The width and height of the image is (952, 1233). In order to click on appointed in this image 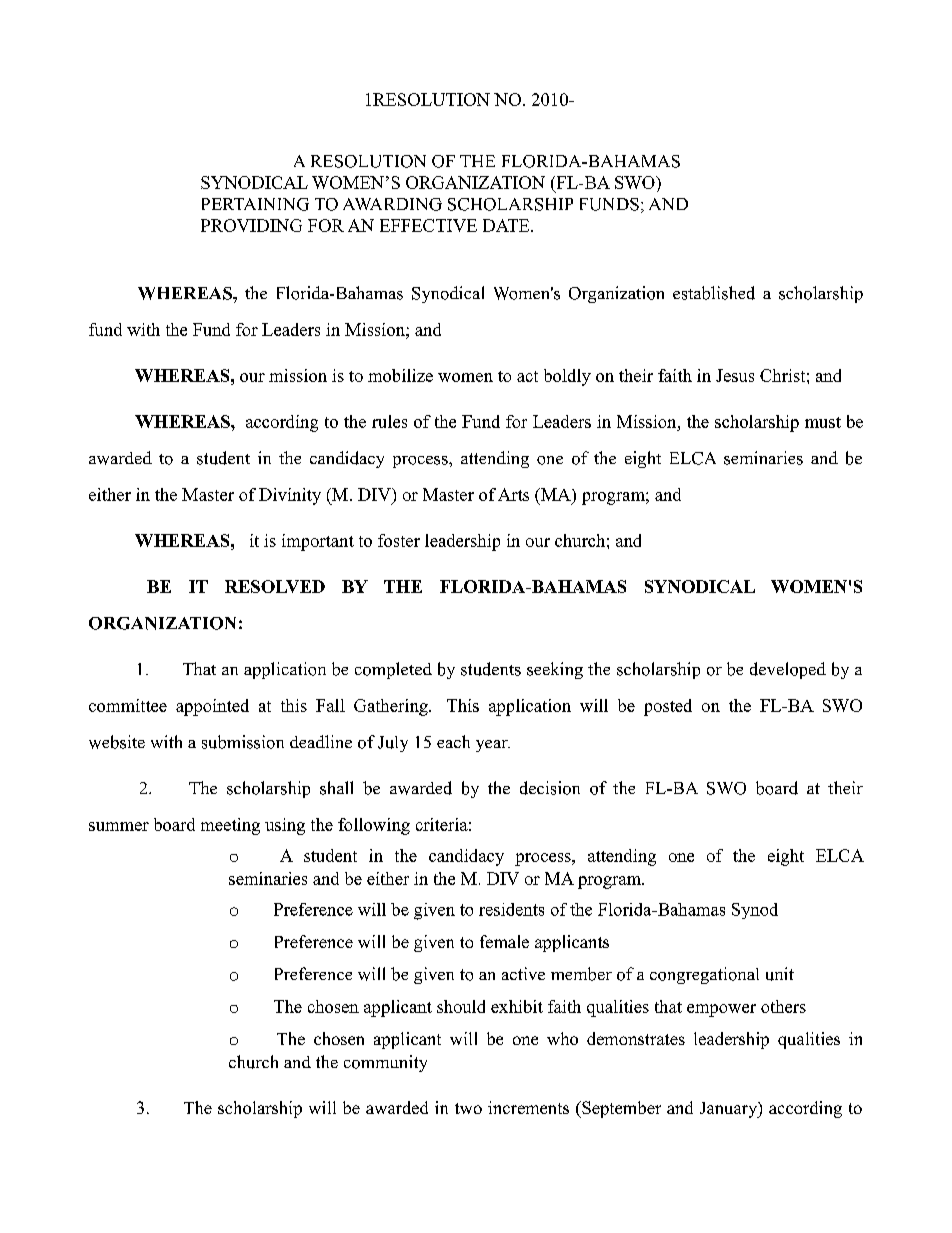, I will do `click(212, 707)`.
